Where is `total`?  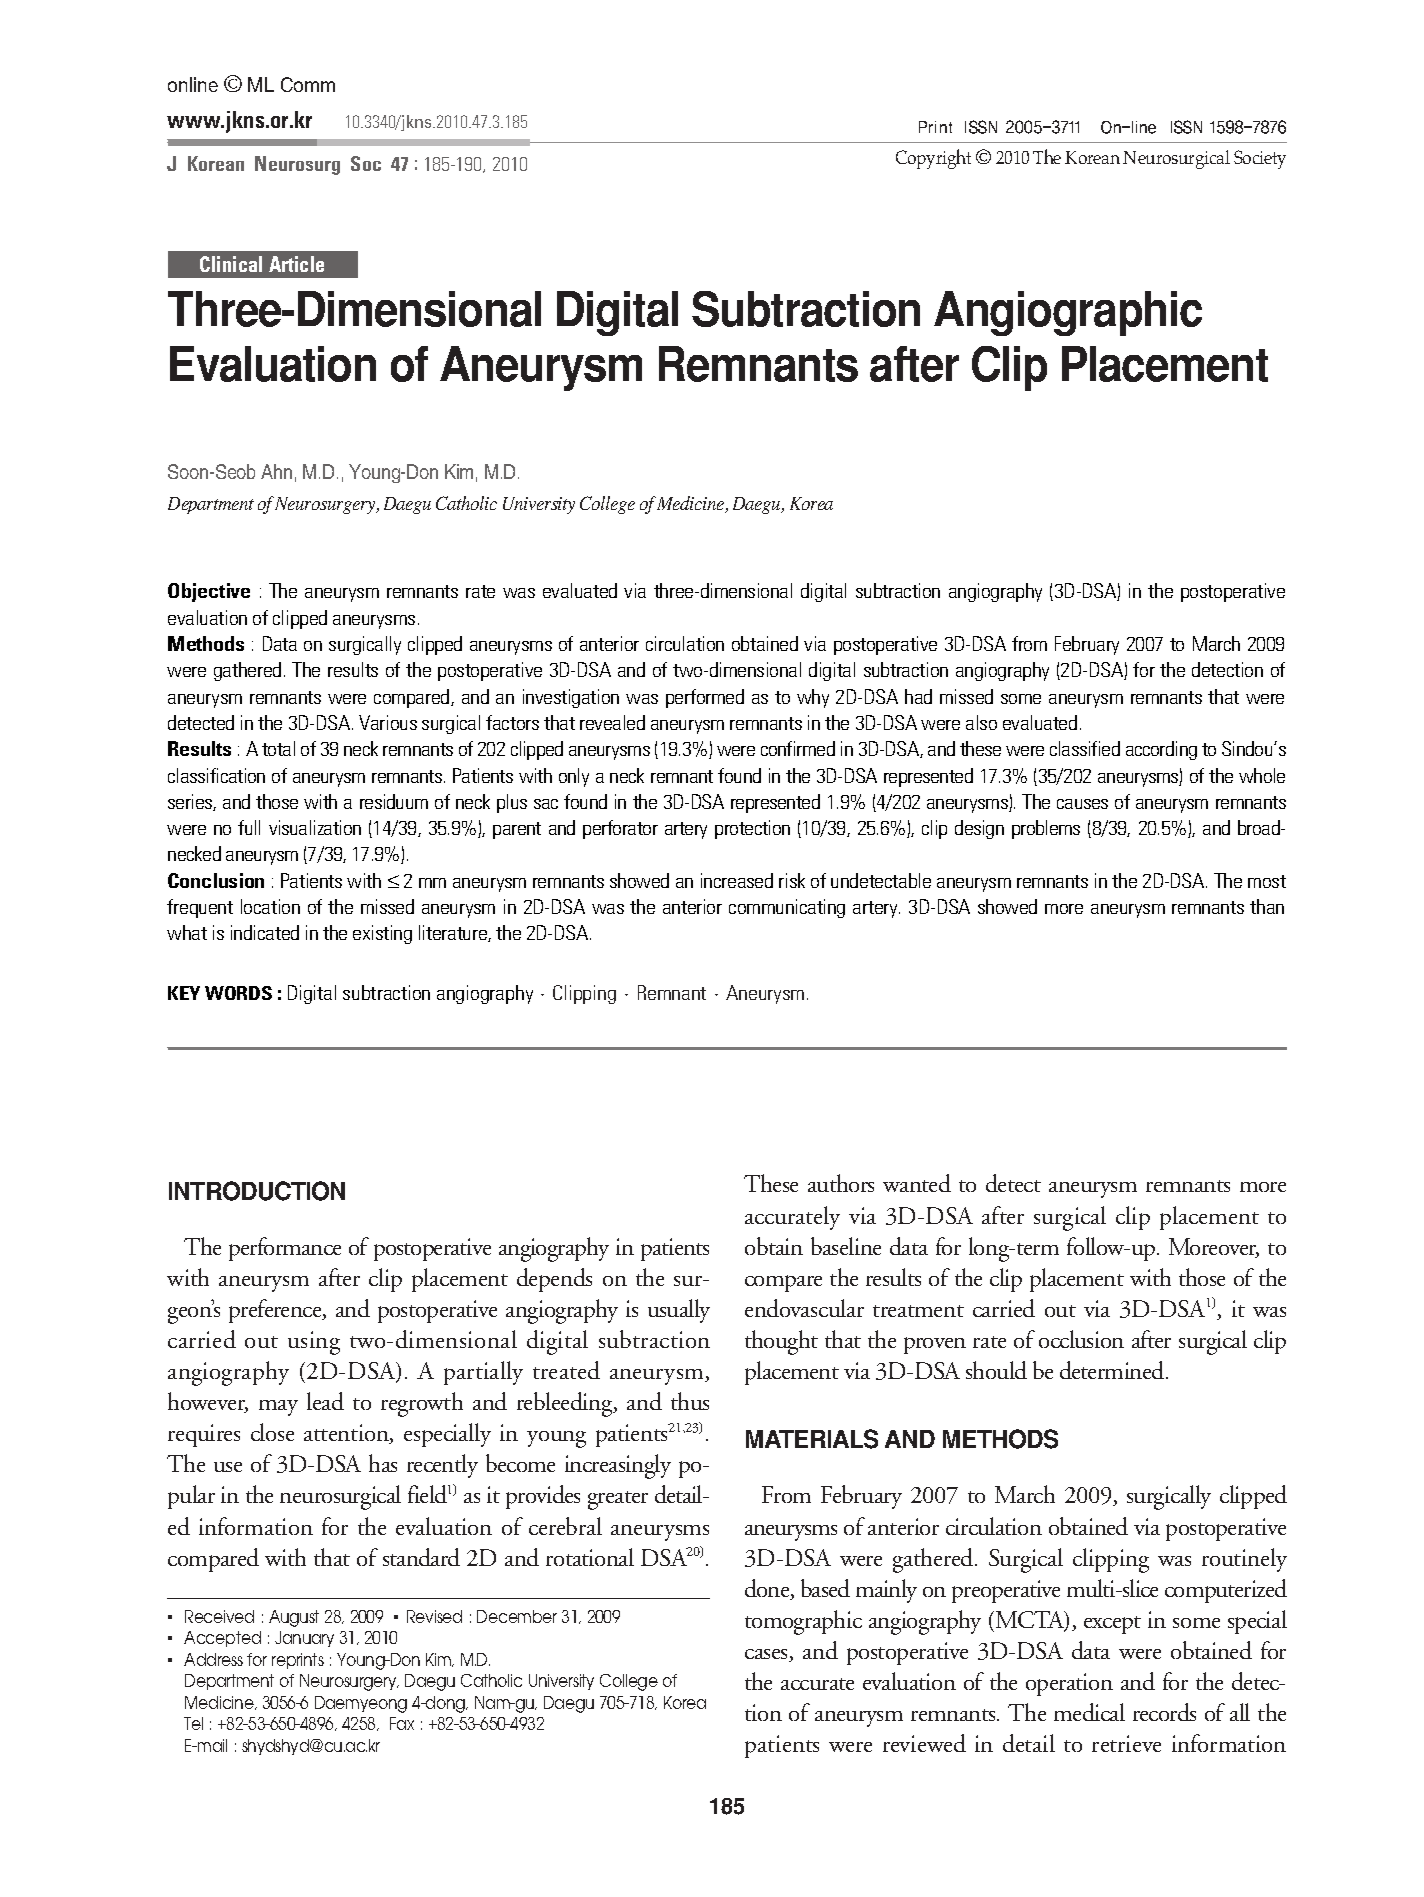 total is located at coordinates (278, 748).
